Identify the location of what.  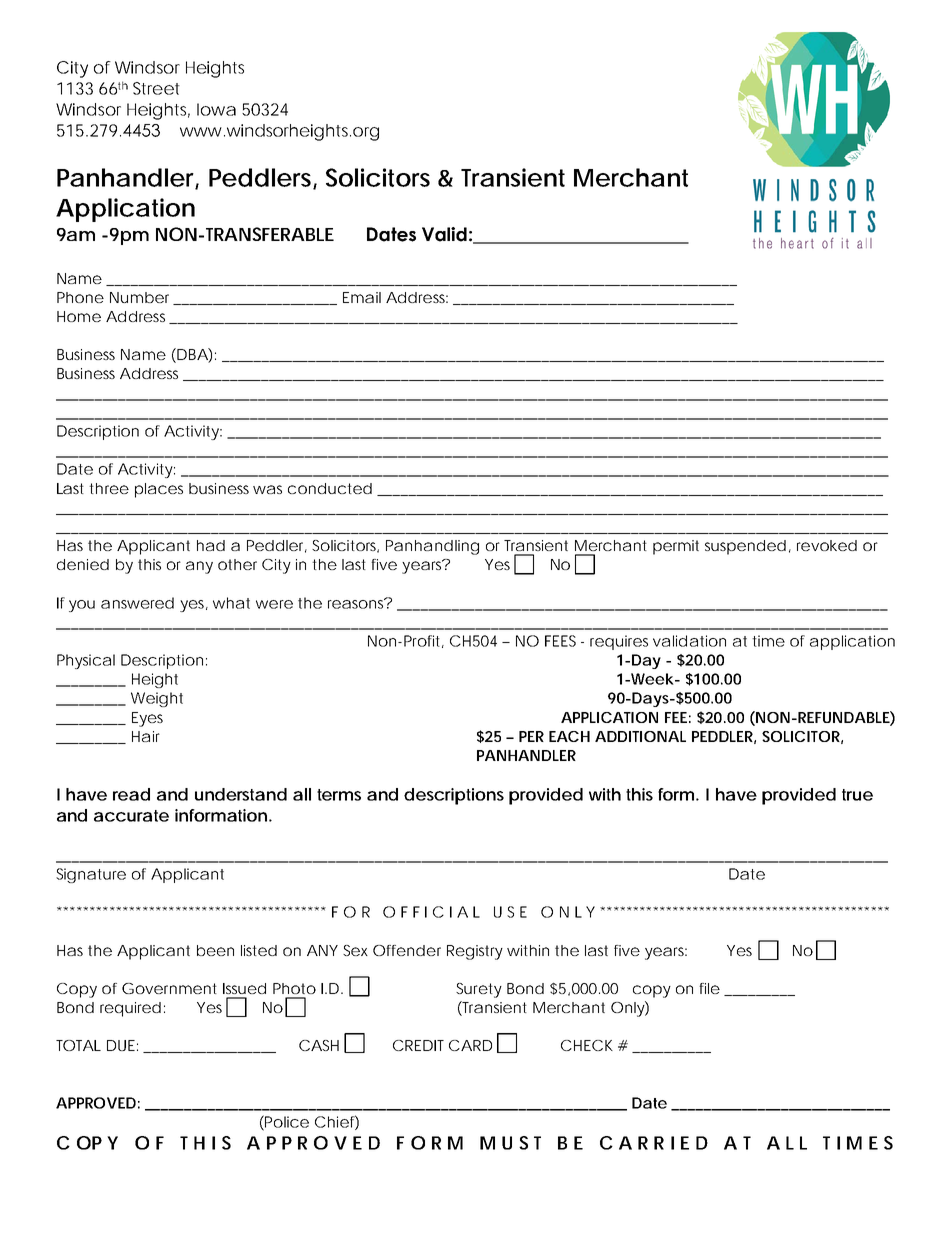
(231, 603).
